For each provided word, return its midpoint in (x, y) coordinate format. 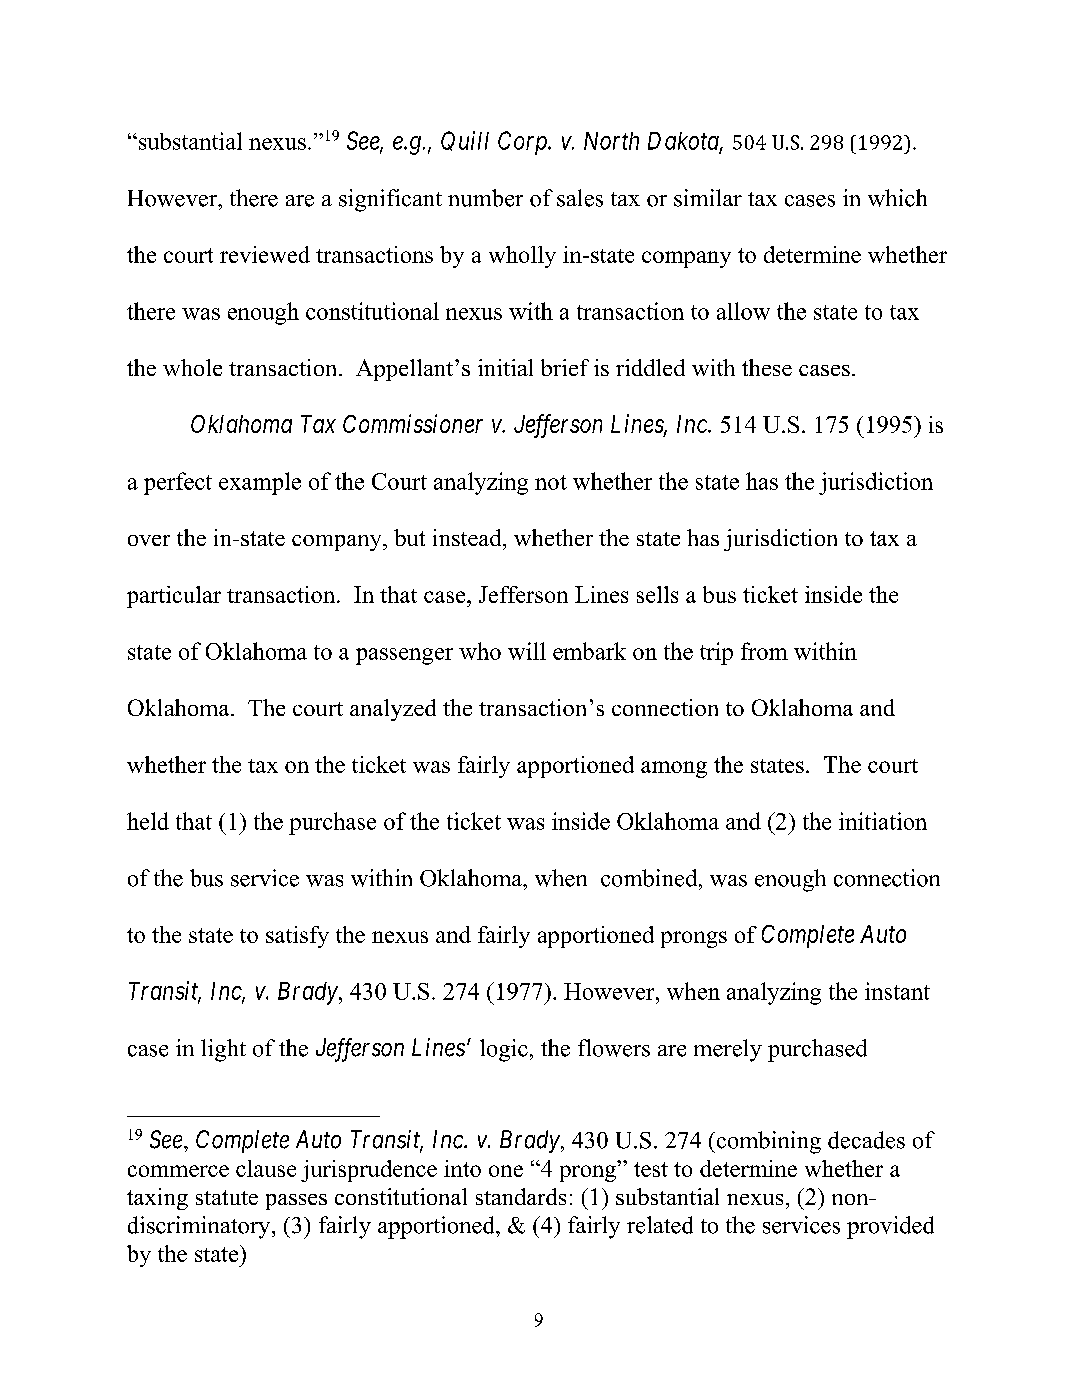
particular (174, 597)
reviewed (265, 254)
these (767, 367)
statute (227, 1197)
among (674, 769)
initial (505, 367)
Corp (523, 143)
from (764, 651)
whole (192, 367)
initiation (883, 821)
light (223, 1050)
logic (504, 1050)
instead (468, 537)
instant (897, 991)
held (148, 821)
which (897, 198)
